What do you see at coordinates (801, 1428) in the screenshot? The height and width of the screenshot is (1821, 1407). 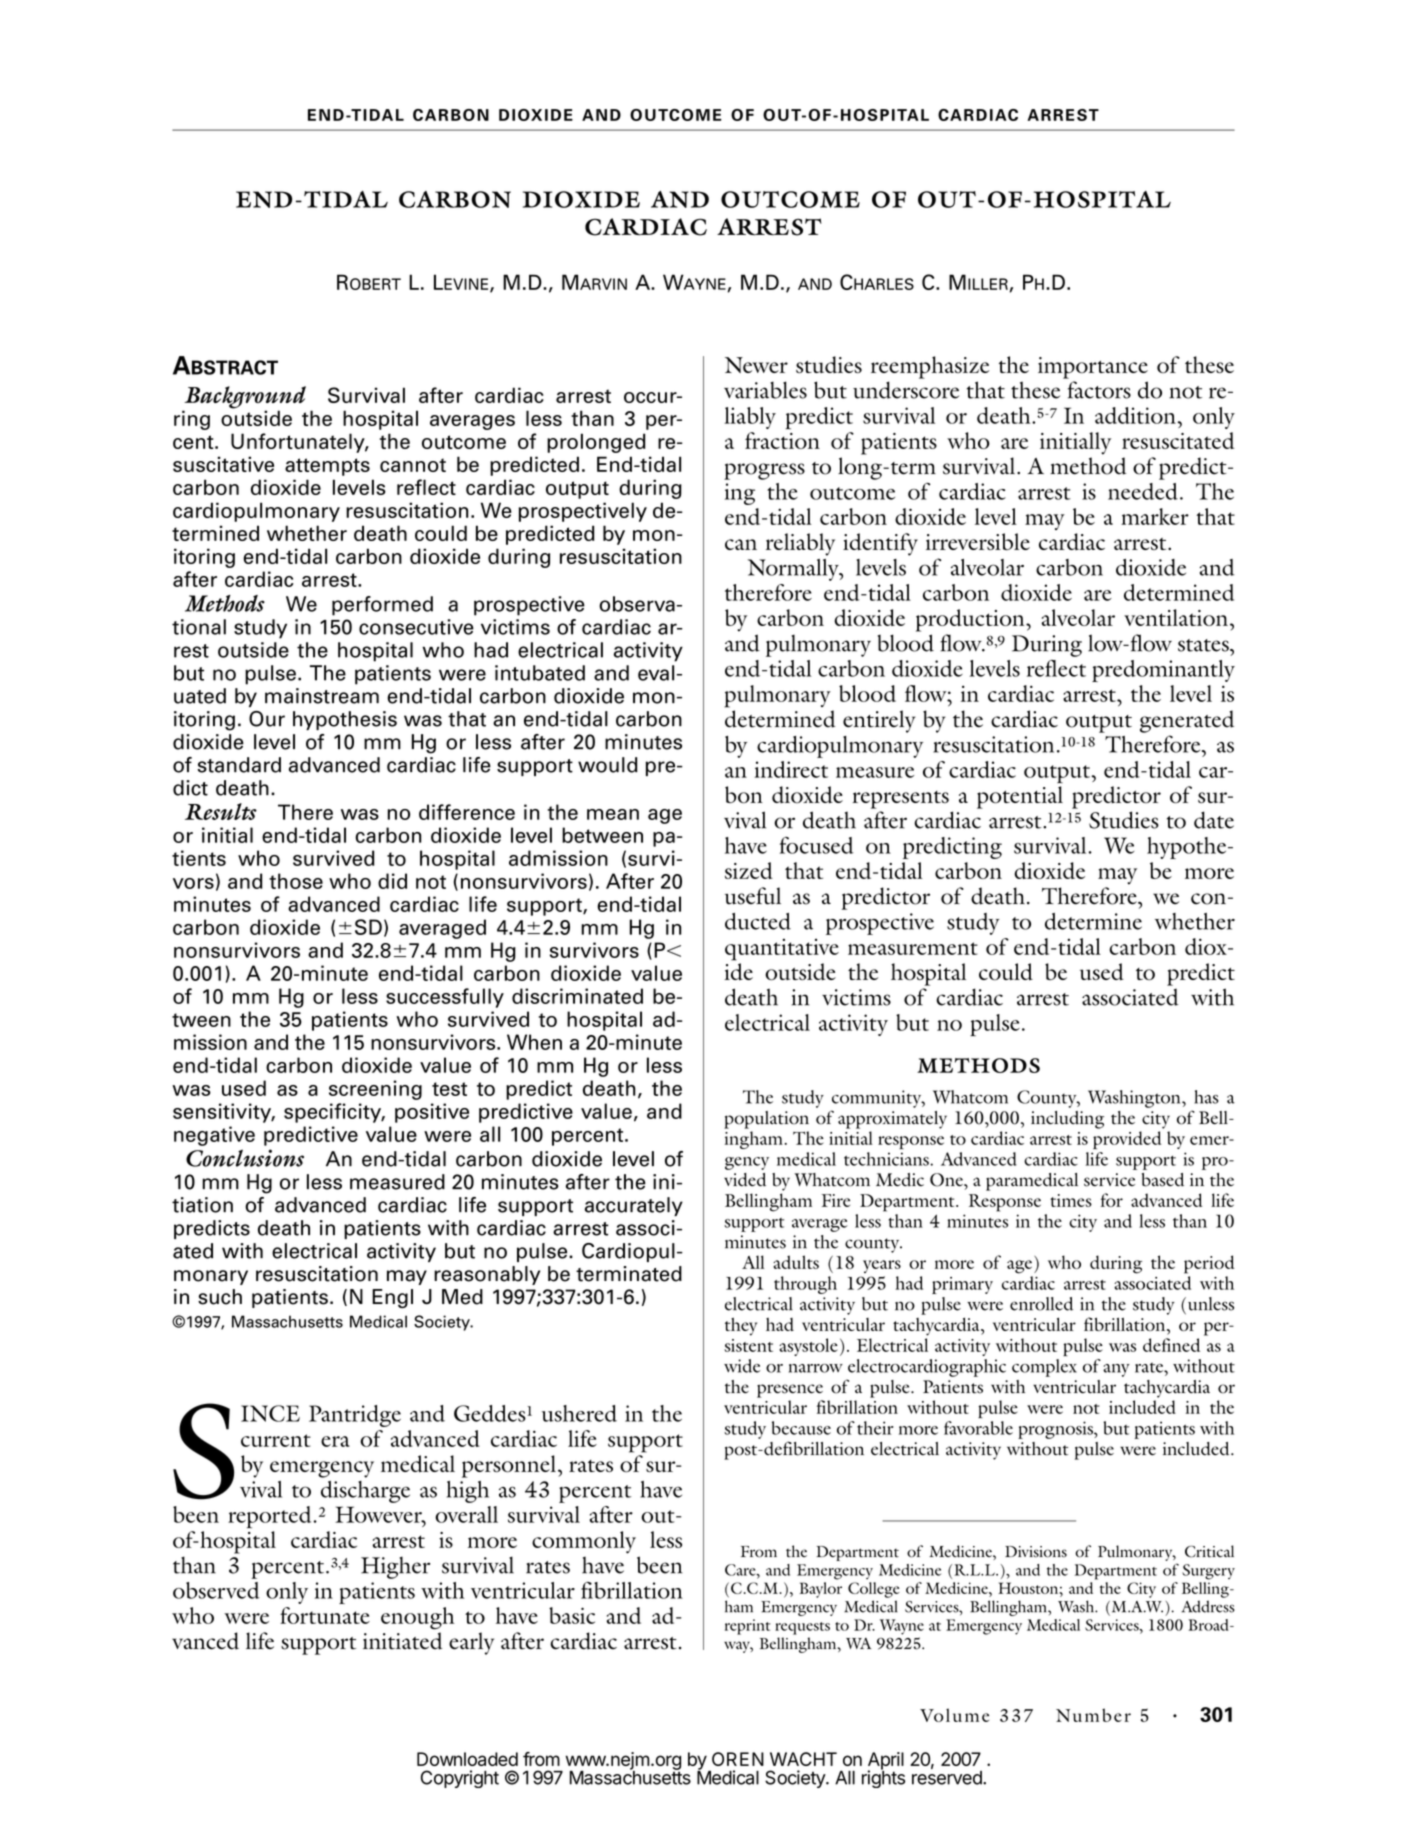 I see `because` at bounding box center [801, 1428].
